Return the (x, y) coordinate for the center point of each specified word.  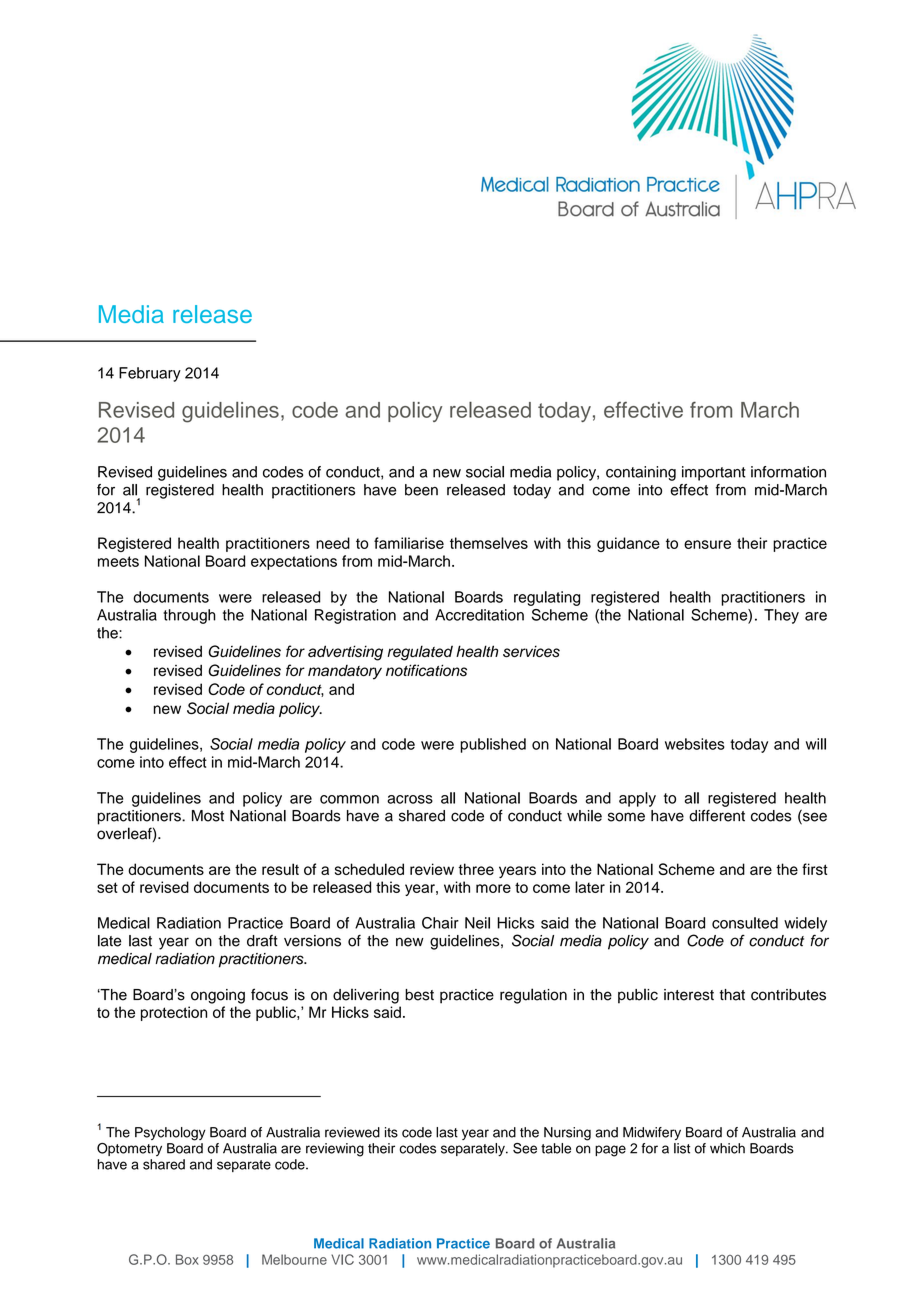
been (421, 490)
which (727, 1148)
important (714, 473)
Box (187, 1259)
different (717, 816)
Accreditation (479, 615)
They (781, 616)
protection (174, 1013)
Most (208, 816)
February (150, 374)
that (732, 995)
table (556, 1148)
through (189, 616)
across (410, 799)
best (419, 995)
